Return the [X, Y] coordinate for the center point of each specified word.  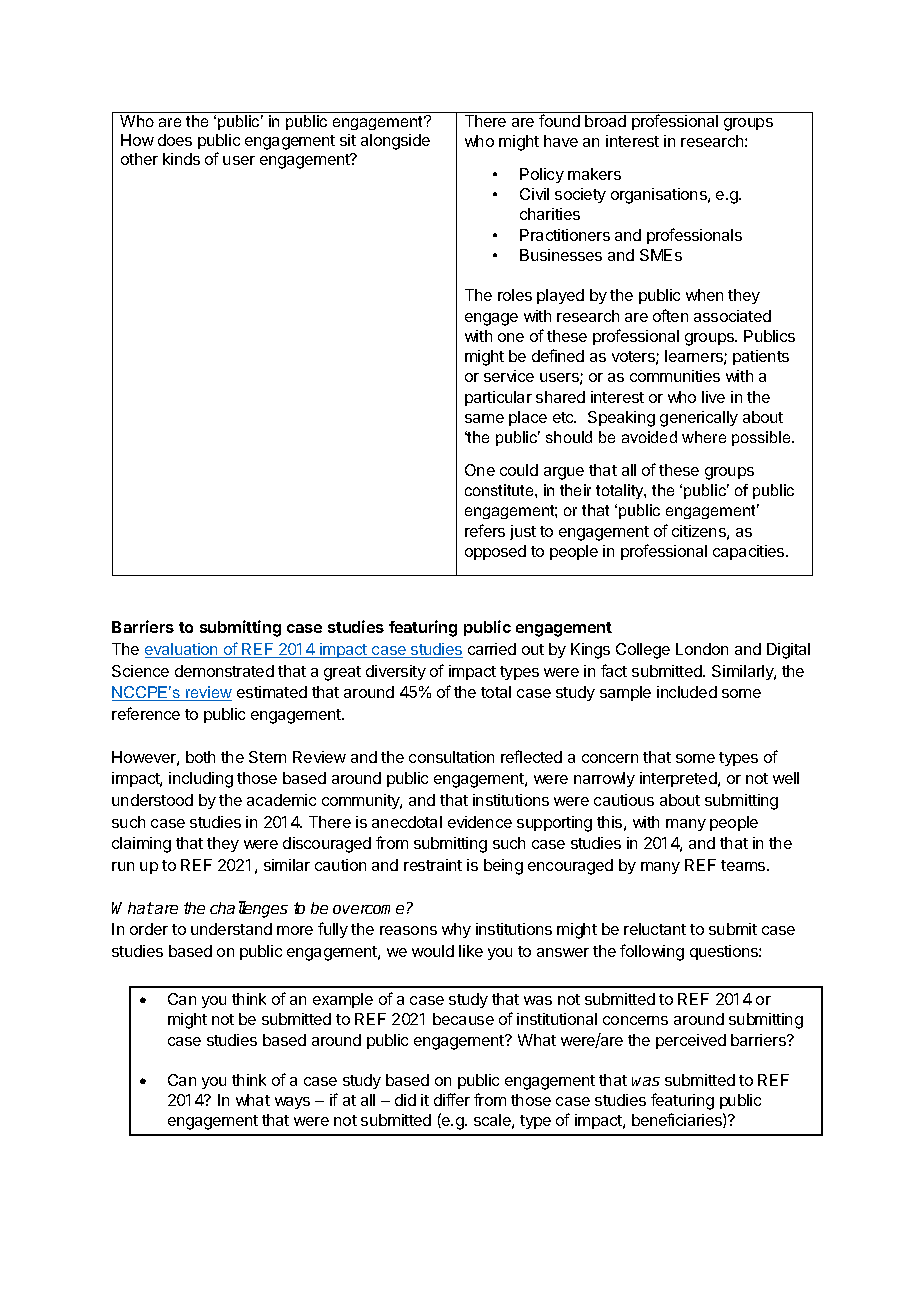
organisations [660, 196]
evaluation [182, 650]
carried [492, 649]
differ [452, 1099]
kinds [181, 159]
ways [292, 1103]
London [702, 649]
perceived [691, 1041]
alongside [395, 142]
